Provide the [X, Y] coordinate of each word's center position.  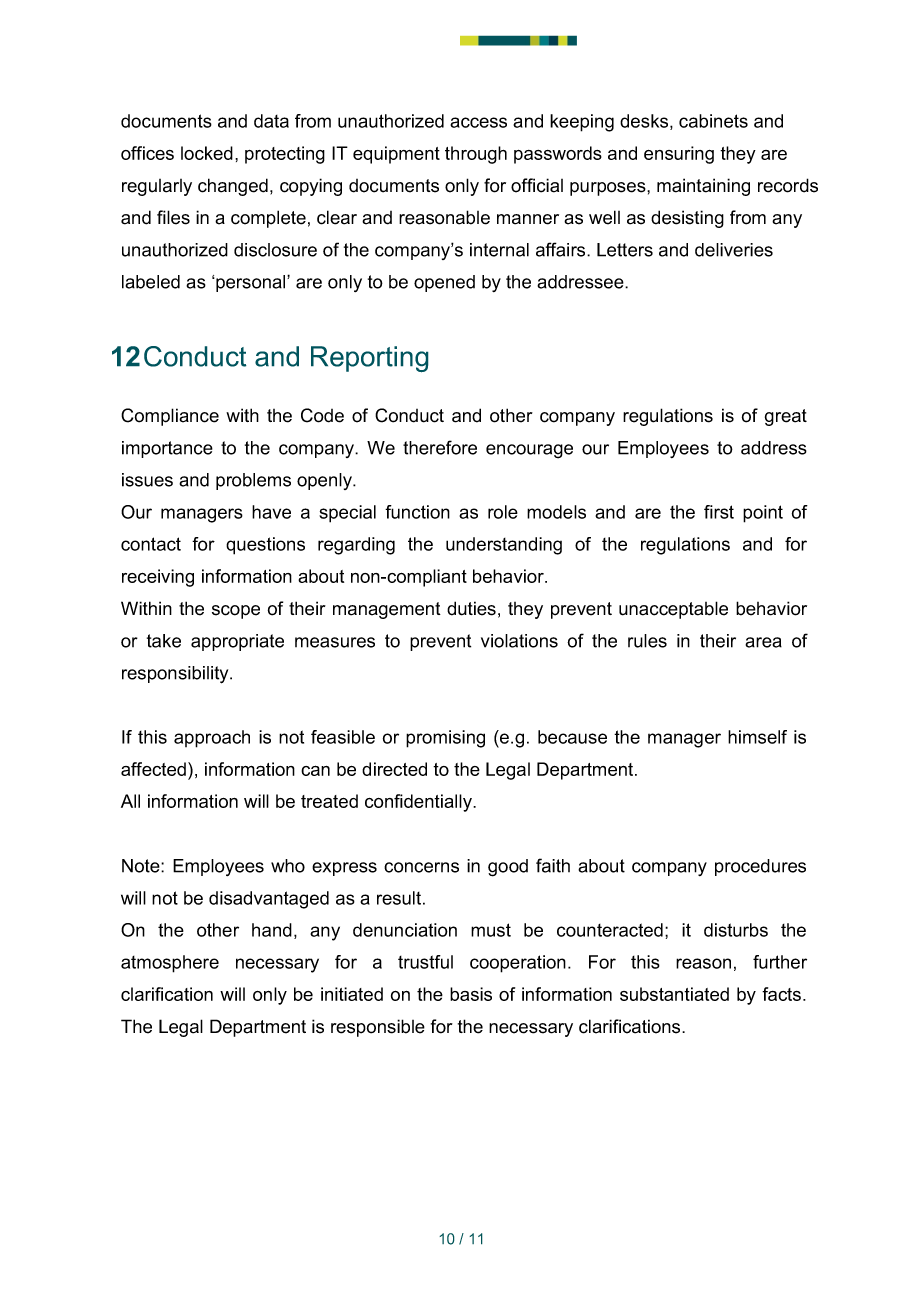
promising [445, 739]
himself [757, 737]
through [476, 155]
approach [212, 739]
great [786, 417]
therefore [440, 447]
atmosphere [170, 964]
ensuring [679, 155]
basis [471, 994]
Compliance [170, 417]
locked [207, 153]
